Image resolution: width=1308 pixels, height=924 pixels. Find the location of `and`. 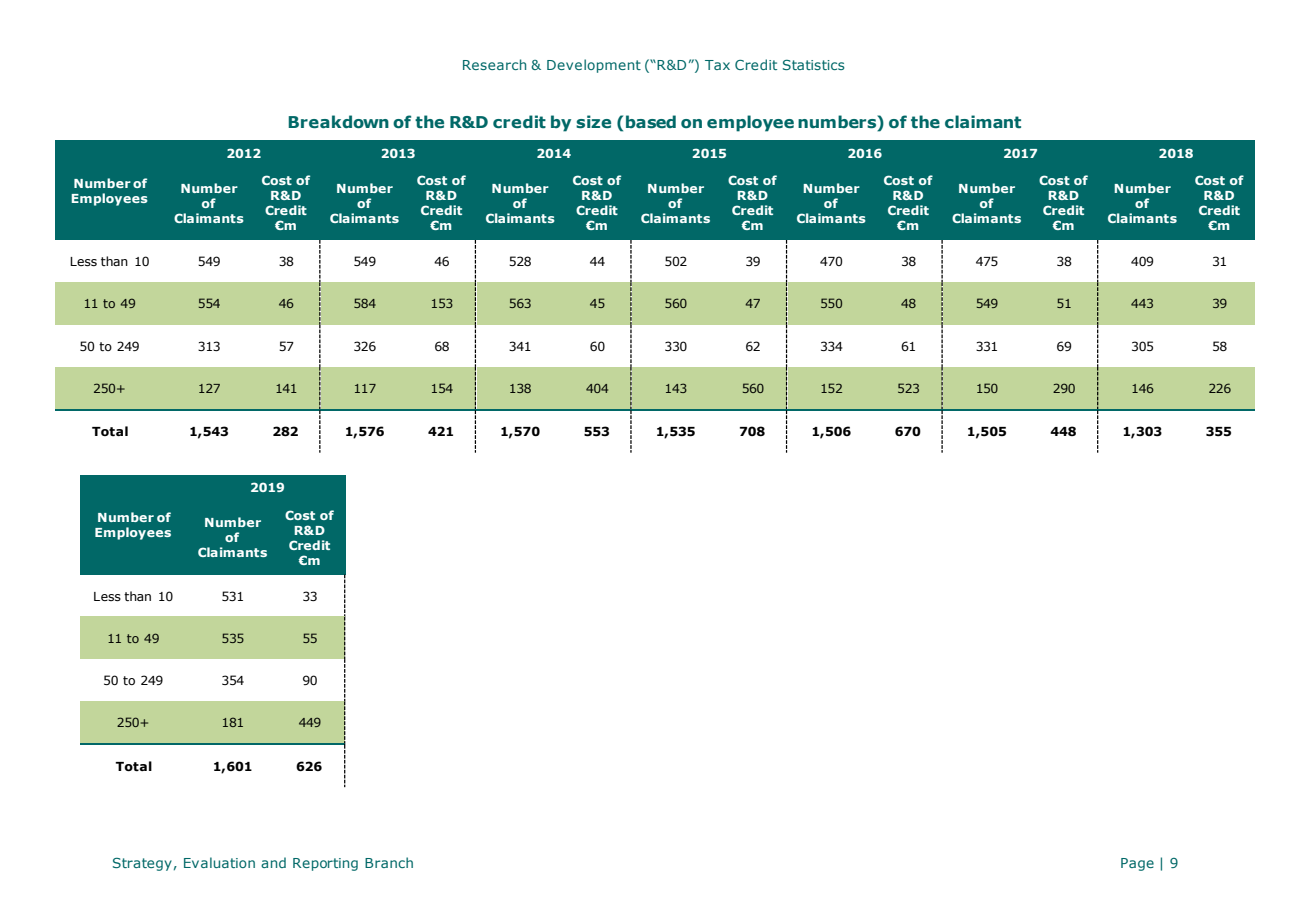

and is located at coordinates (273, 862).
